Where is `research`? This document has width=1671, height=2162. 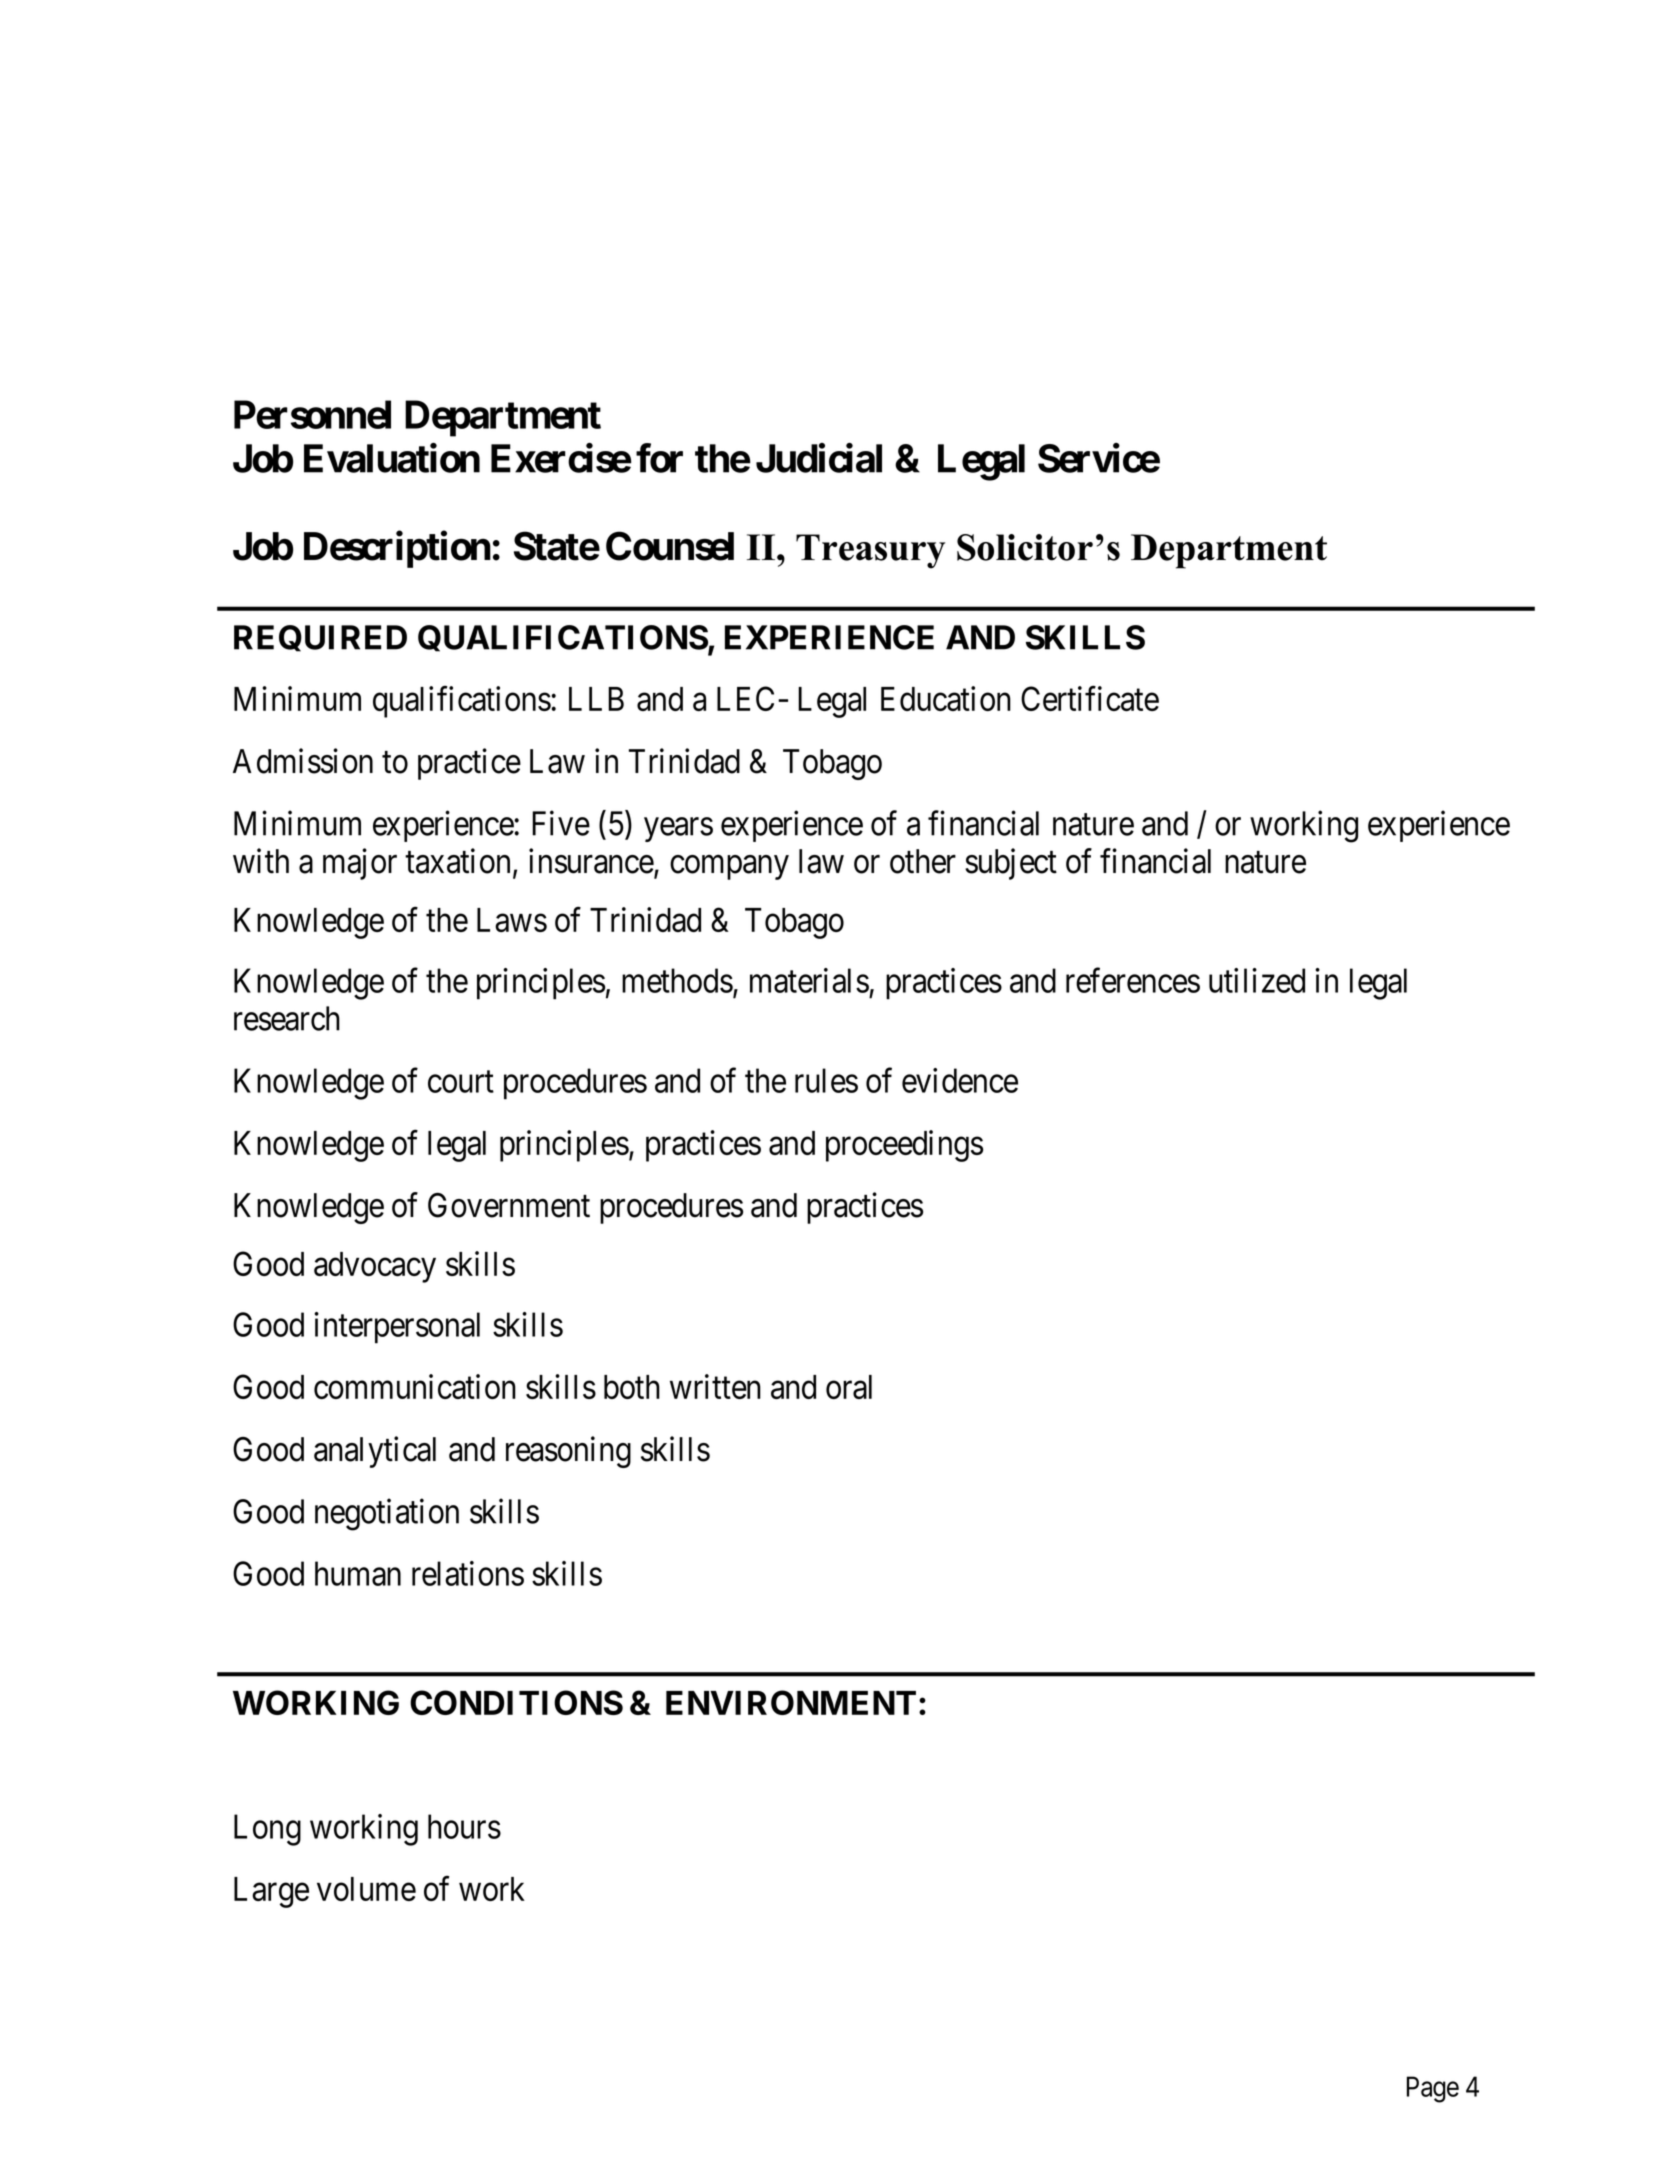
research is located at coordinates (287, 1018).
